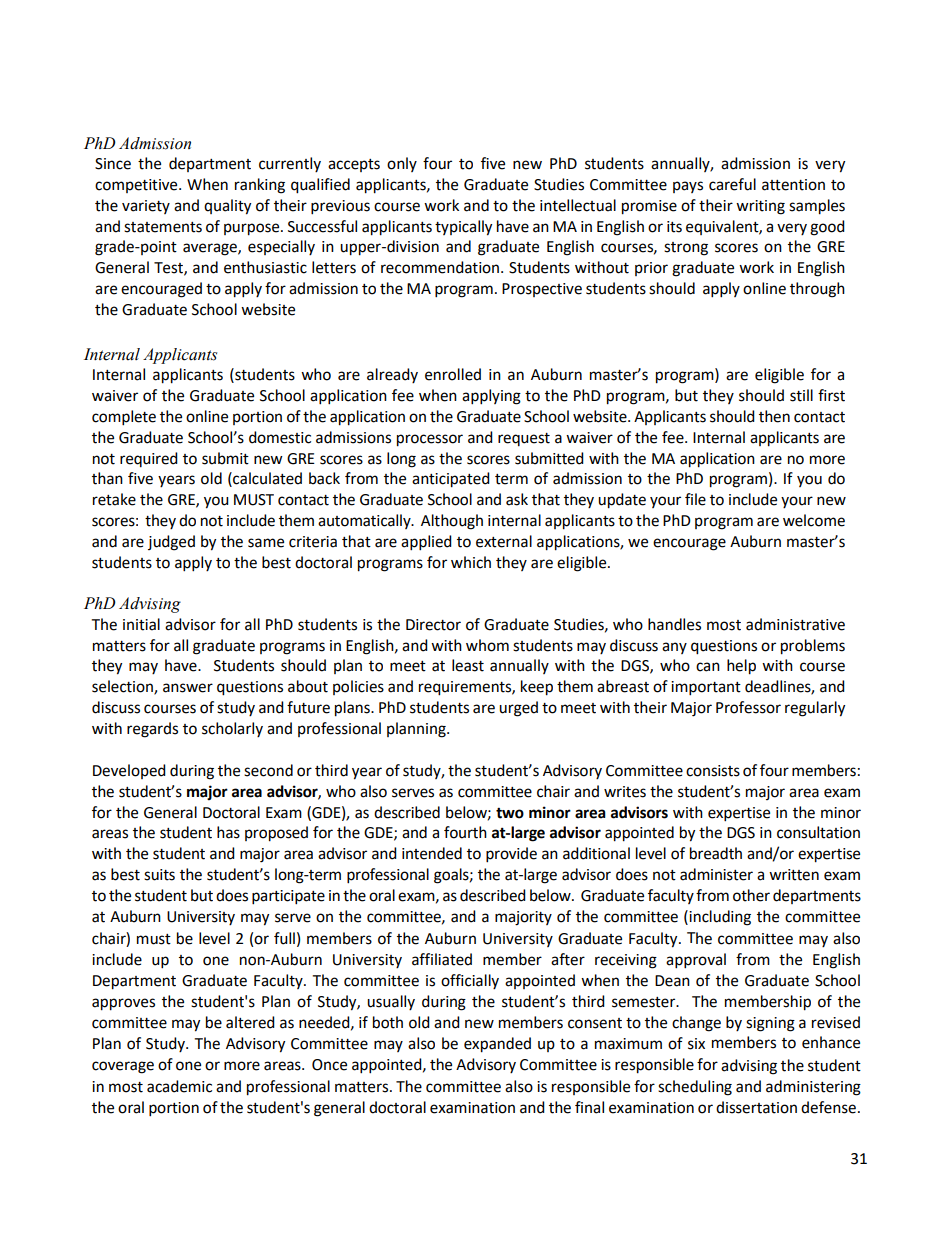 The width and height of the screenshot is (952, 1233). I want to click on expanded, so click(497, 1045).
